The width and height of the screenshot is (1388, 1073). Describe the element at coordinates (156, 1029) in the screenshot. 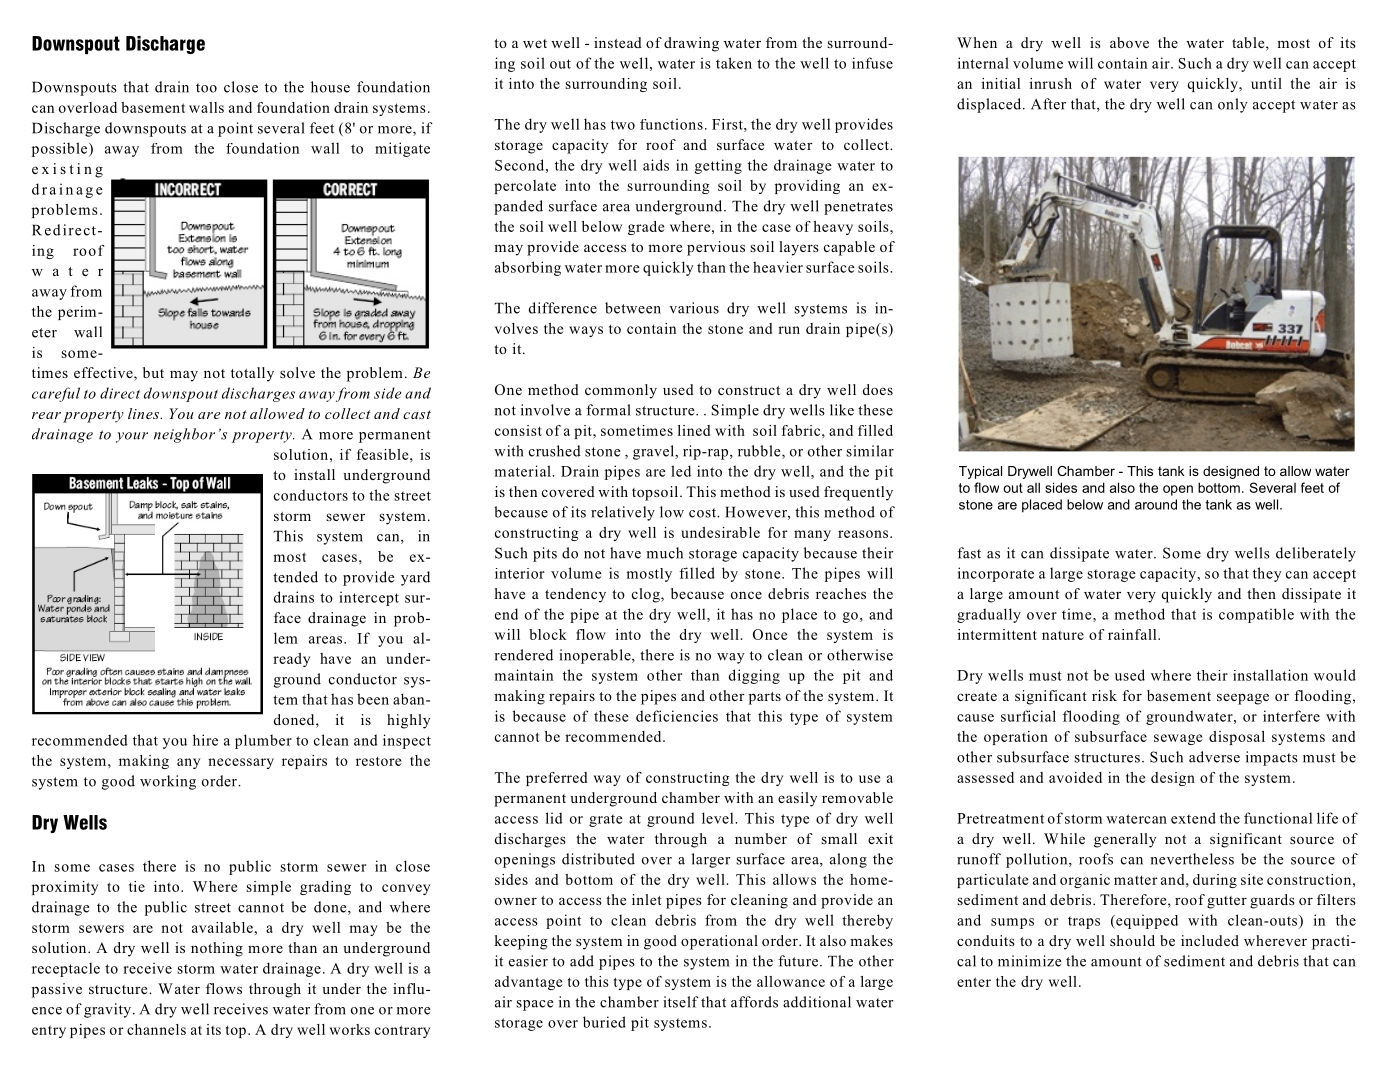

I see `channels` at that location.
